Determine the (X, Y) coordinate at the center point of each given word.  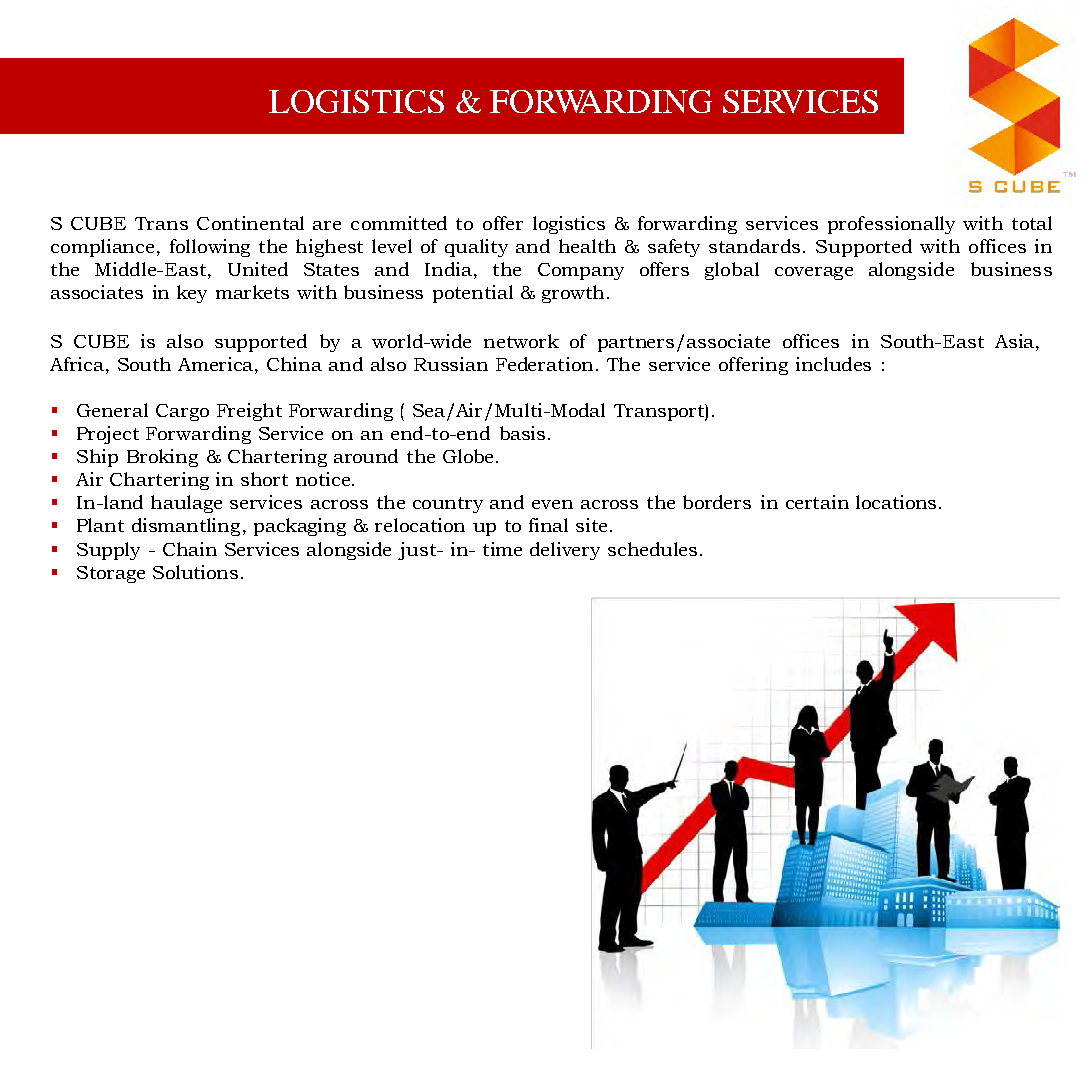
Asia (1016, 341)
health (587, 246)
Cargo (182, 412)
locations (896, 502)
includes (833, 364)
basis (522, 433)
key (192, 294)
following (210, 248)
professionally (891, 225)
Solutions (195, 572)
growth (573, 294)
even (552, 504)
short (264, 479)
